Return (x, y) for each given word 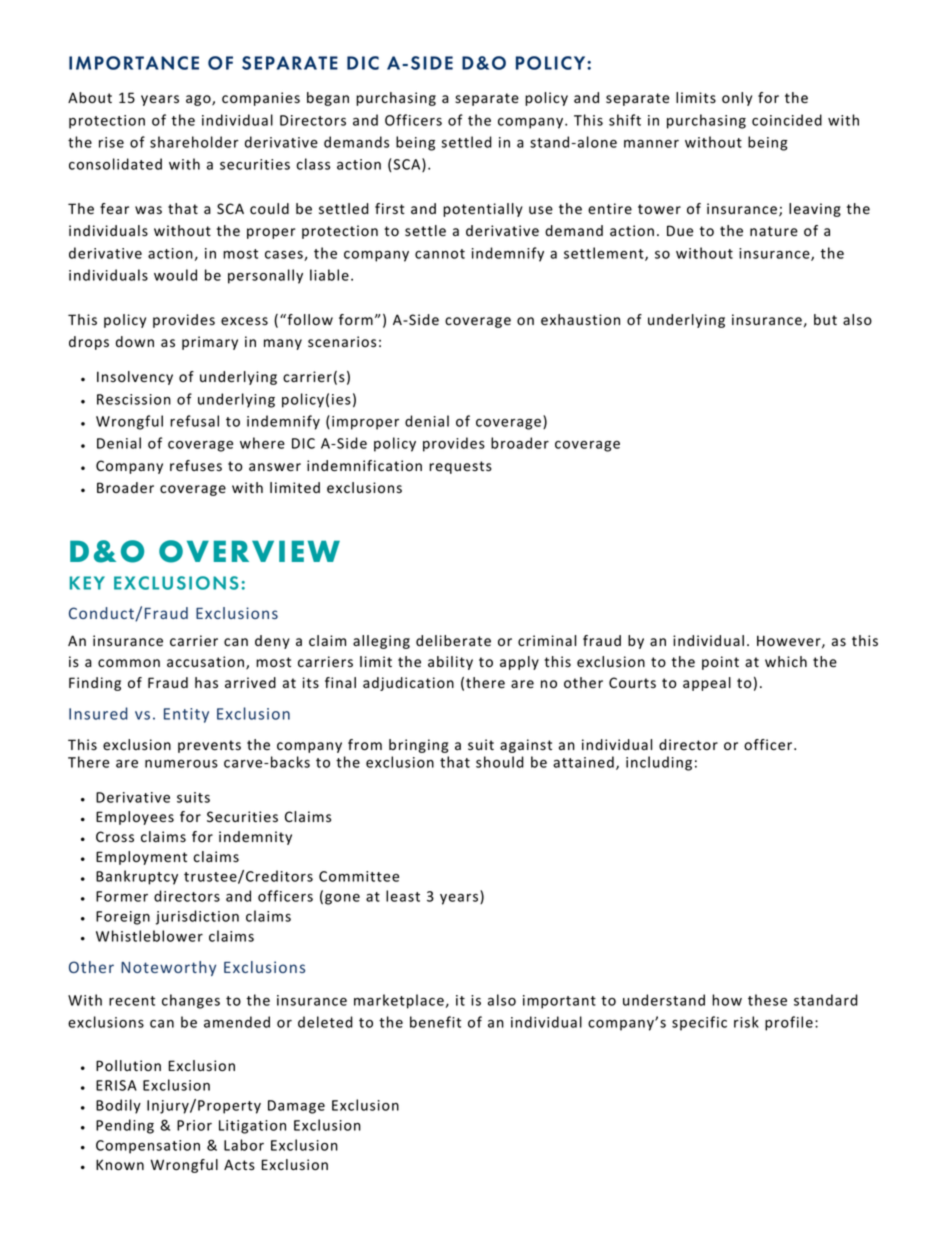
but (825, 319)
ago (199, 100)
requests (460, 467)
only (737, 99)
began (328, 99)
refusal (194, 421)
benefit (435, 1022)
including (659, 763)
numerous (181, 763)
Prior (194, 1125)
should (500, 762)
